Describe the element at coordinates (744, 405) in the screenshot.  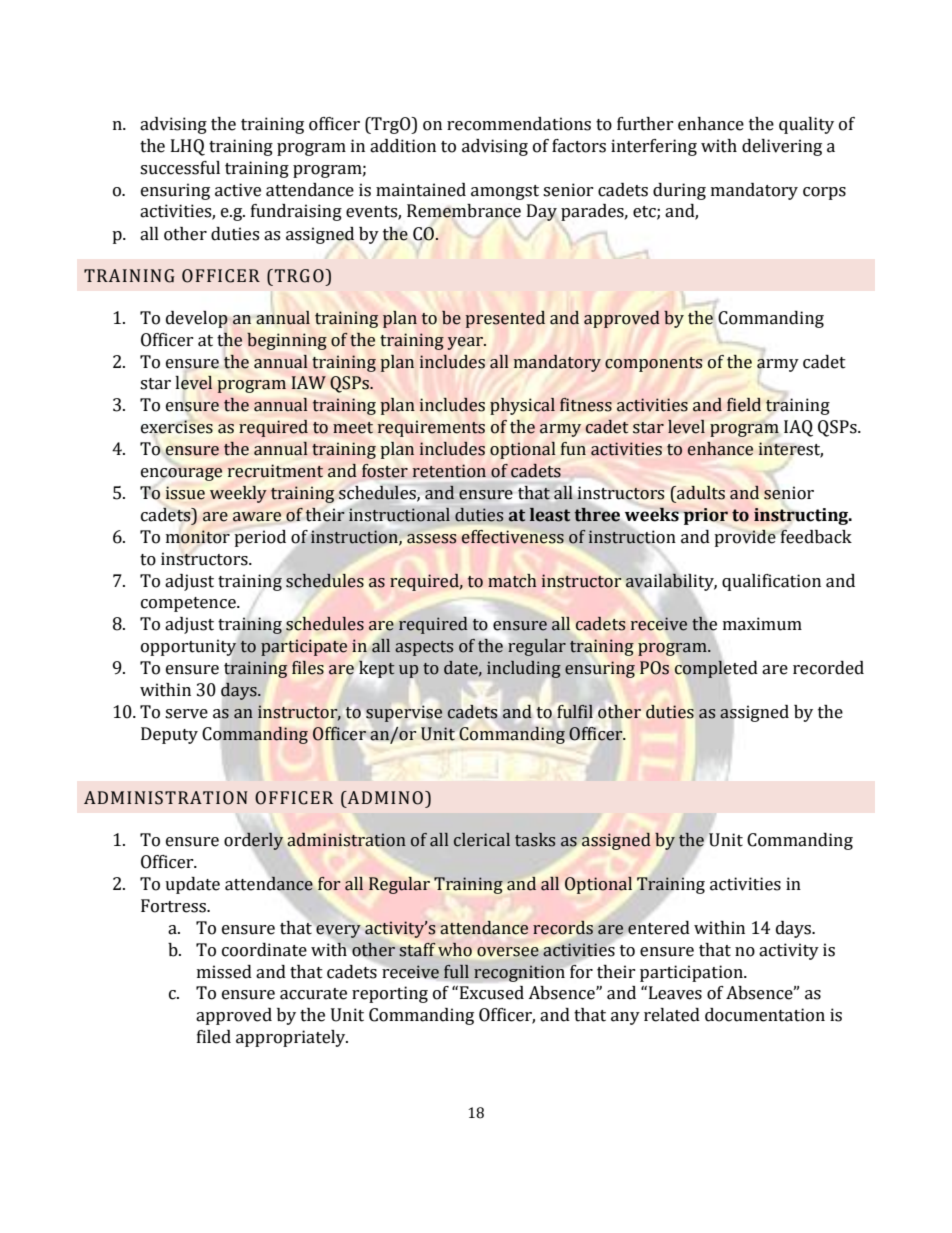
I see `field` at that location.
